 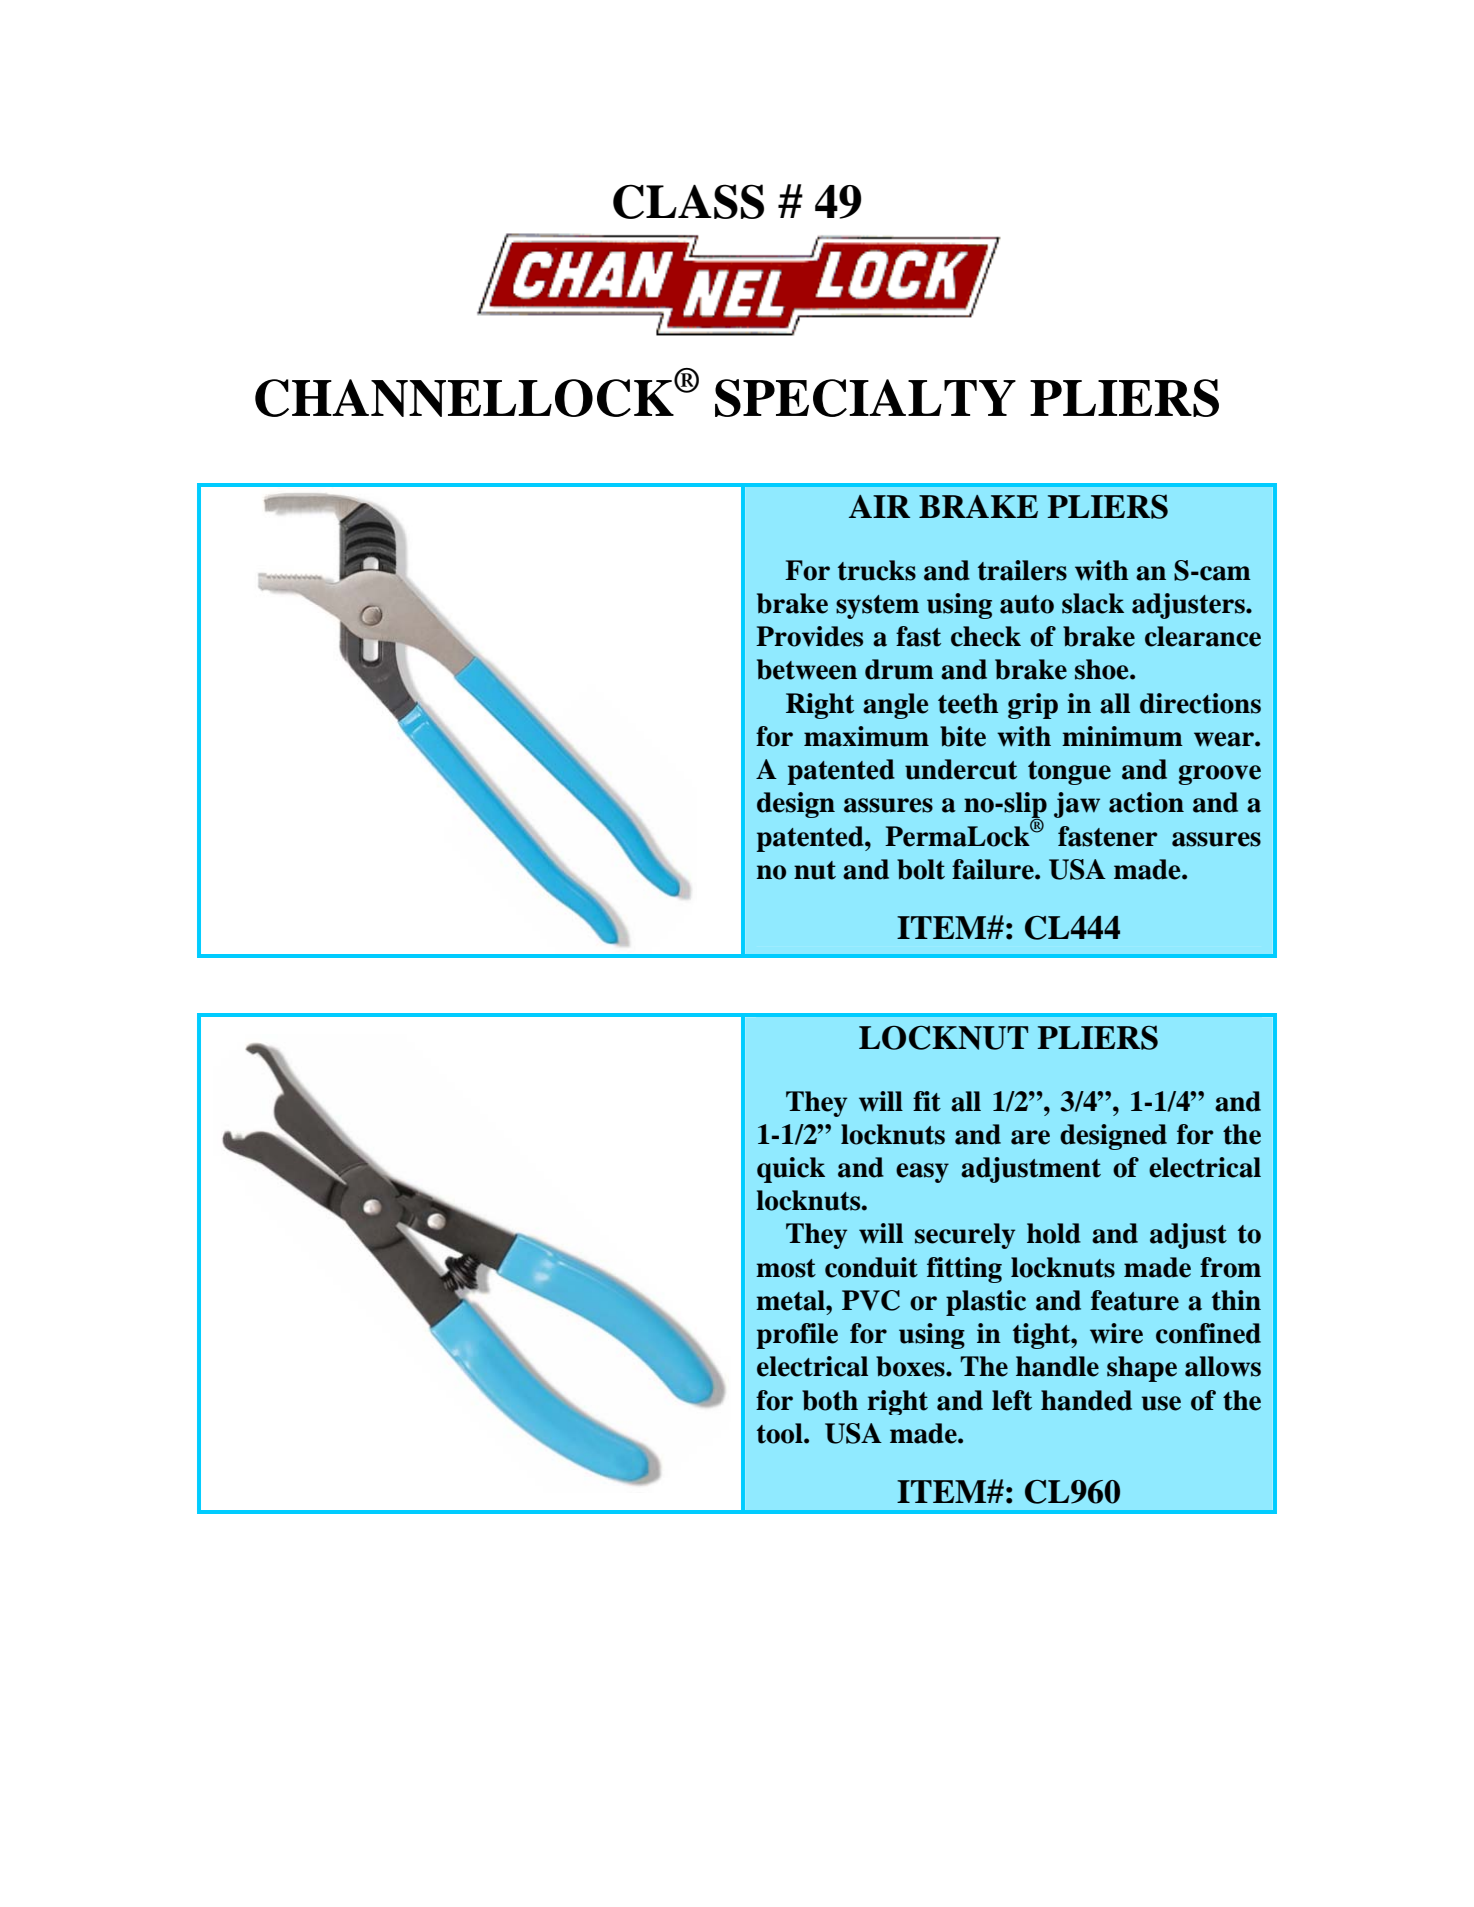 I want to click on profile, so click(x=797, y=1336).
